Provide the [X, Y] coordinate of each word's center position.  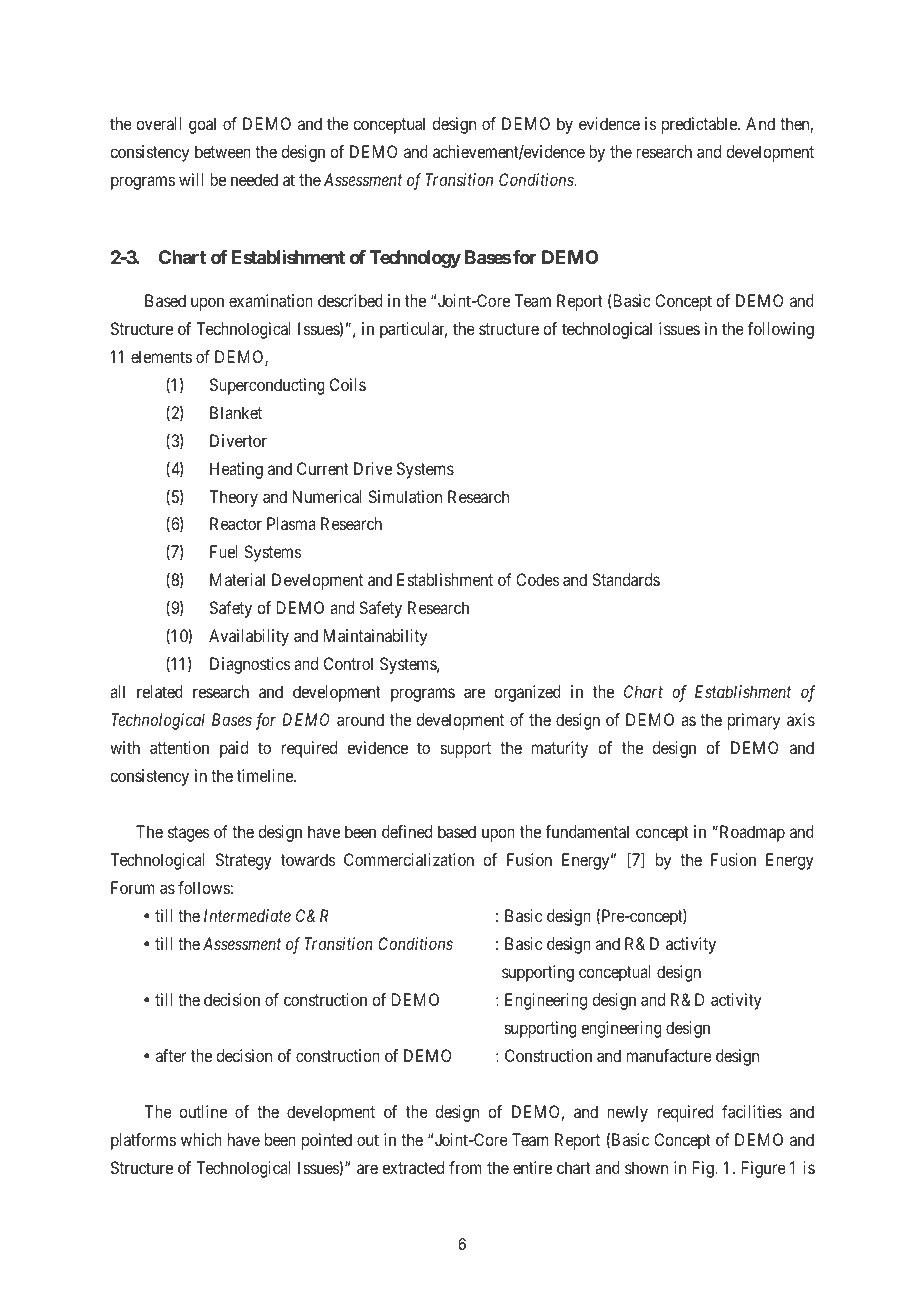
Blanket [236, 412]
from [465, 1167]
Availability [249, 637]
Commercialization [409, 859]
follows [204, 887]
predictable [700, 125]
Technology [415, 259]
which [201, 1139]
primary [754, 721]
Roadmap [751, 833]
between [223, 151]
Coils [348, 384]
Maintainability [375, 637]
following [781, 330]
